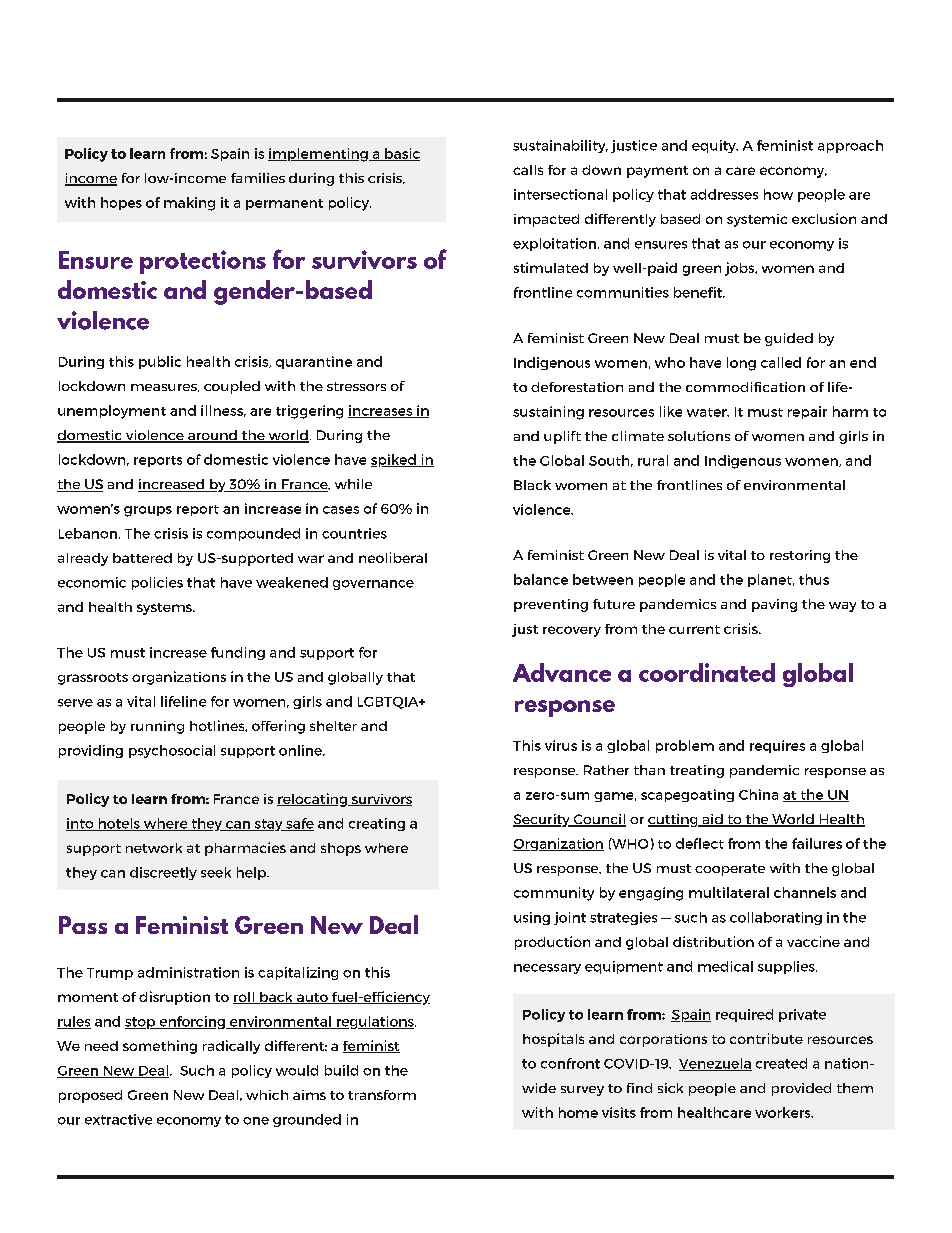  I want to click on making, so click(189, 204).
